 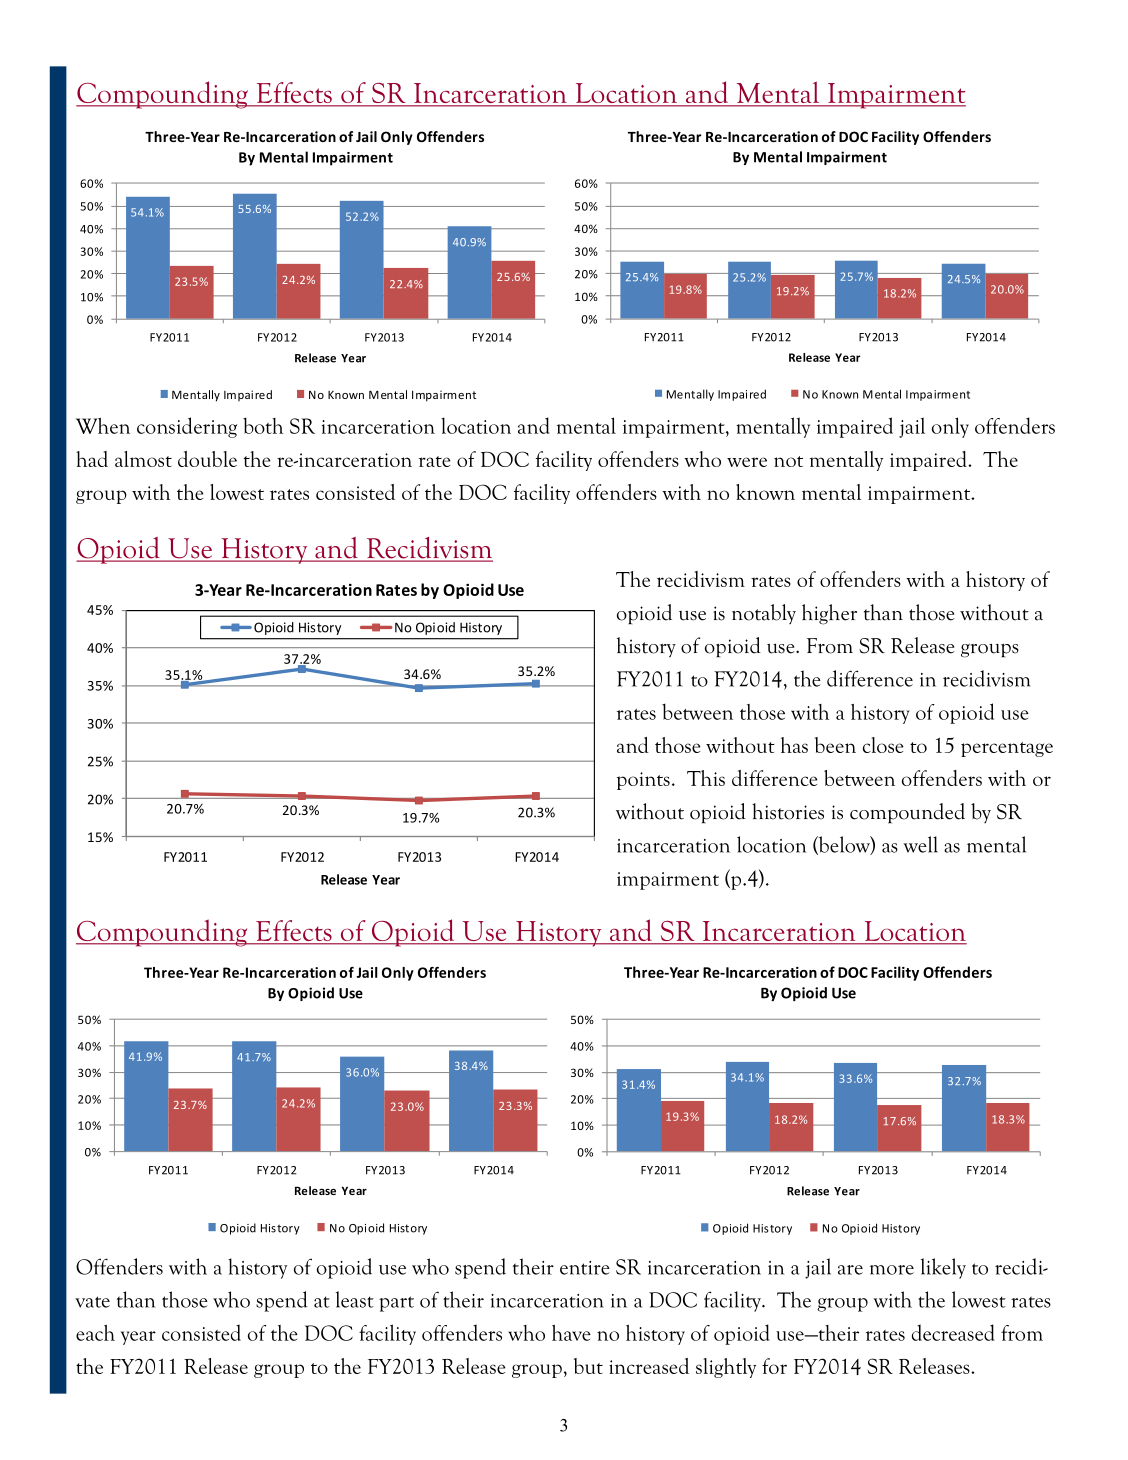 What do you see at coordinates (207, 459) in the screenshot?
I see `double` at bounding box center [207, 459].
